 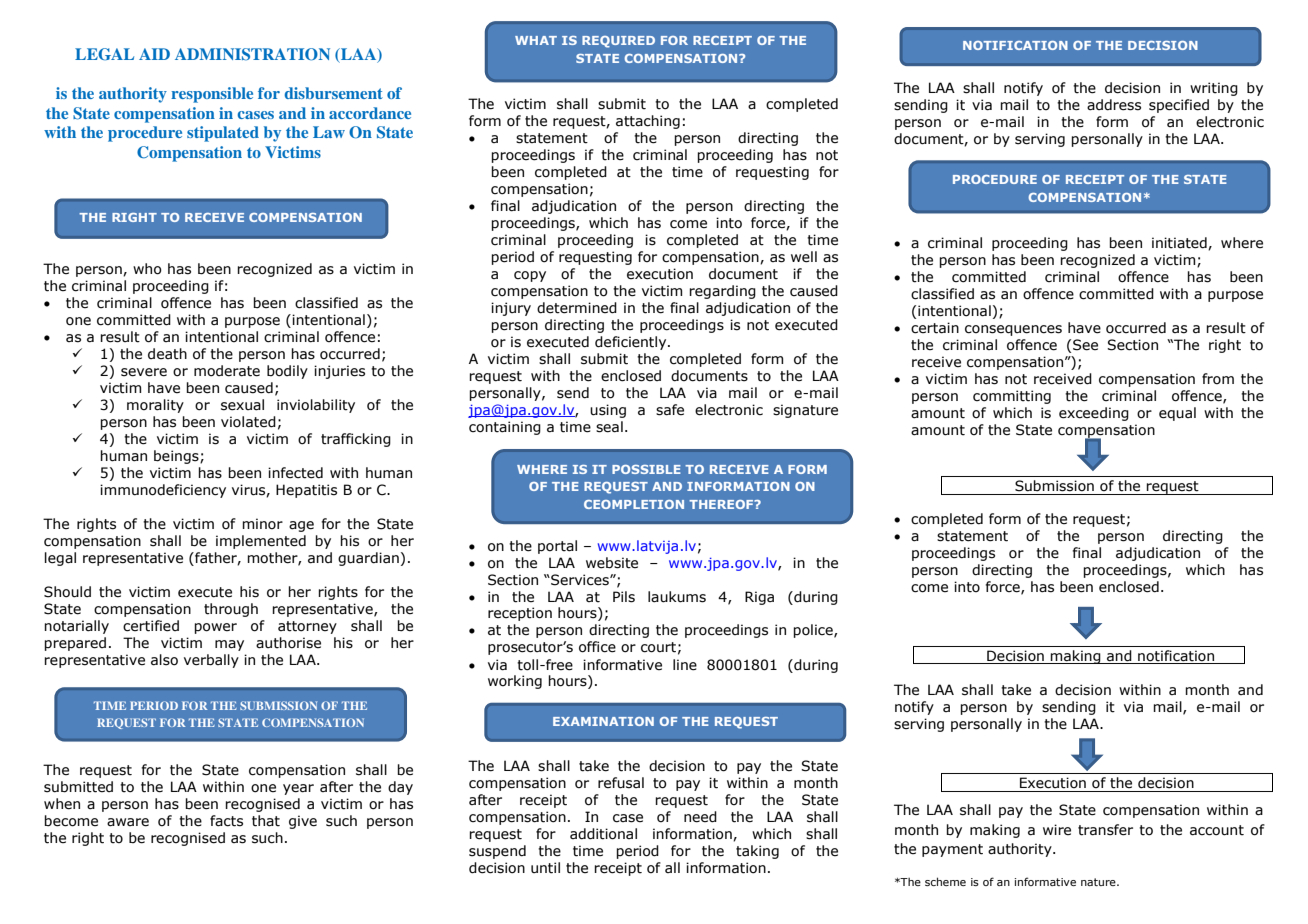 I want to click on additional, so click(x=603, y=834).
